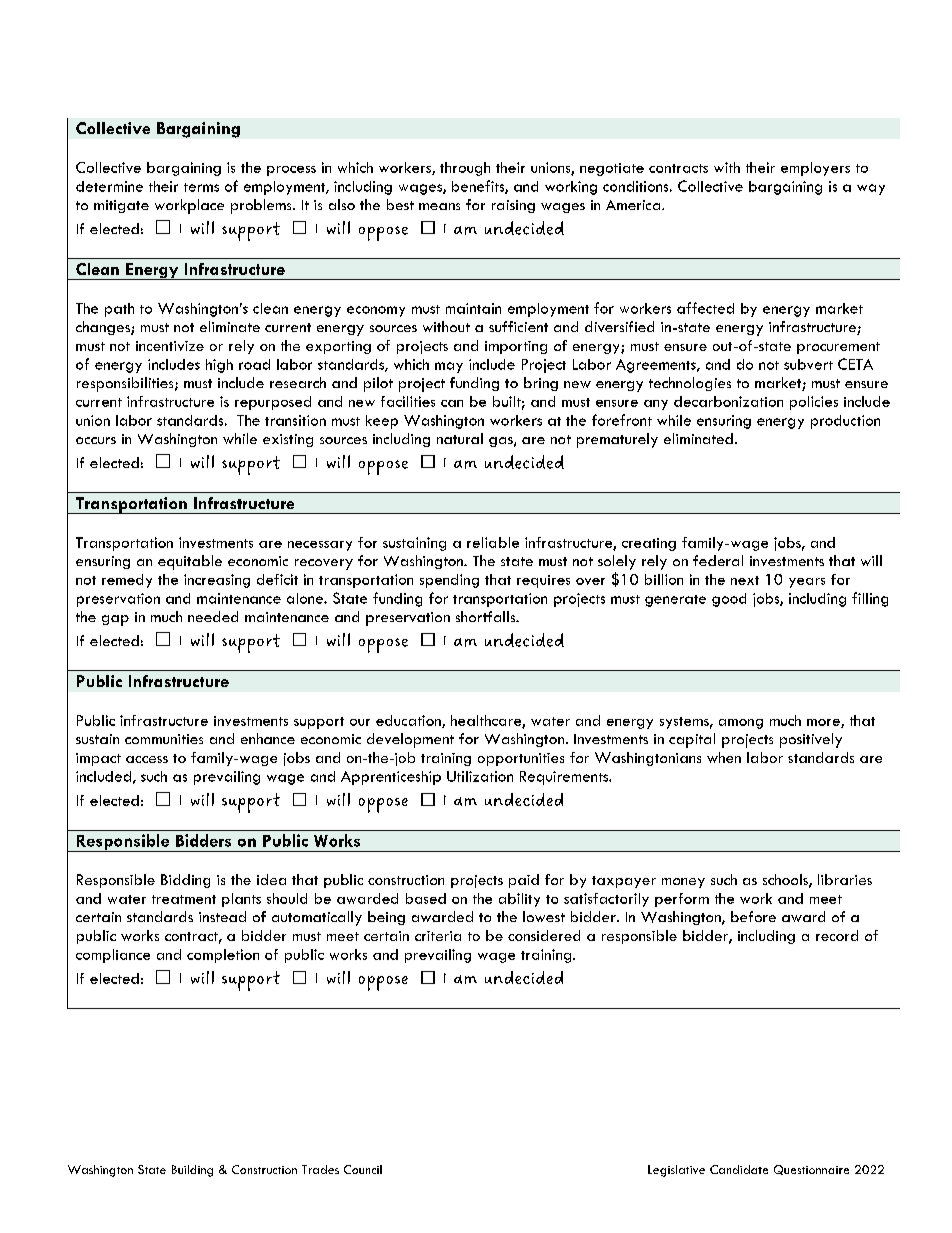 The height and width of the screenshot is (1233, 952). Describe the element at coordinates (219, 366) in the screenshot. I see `high` at that location.
